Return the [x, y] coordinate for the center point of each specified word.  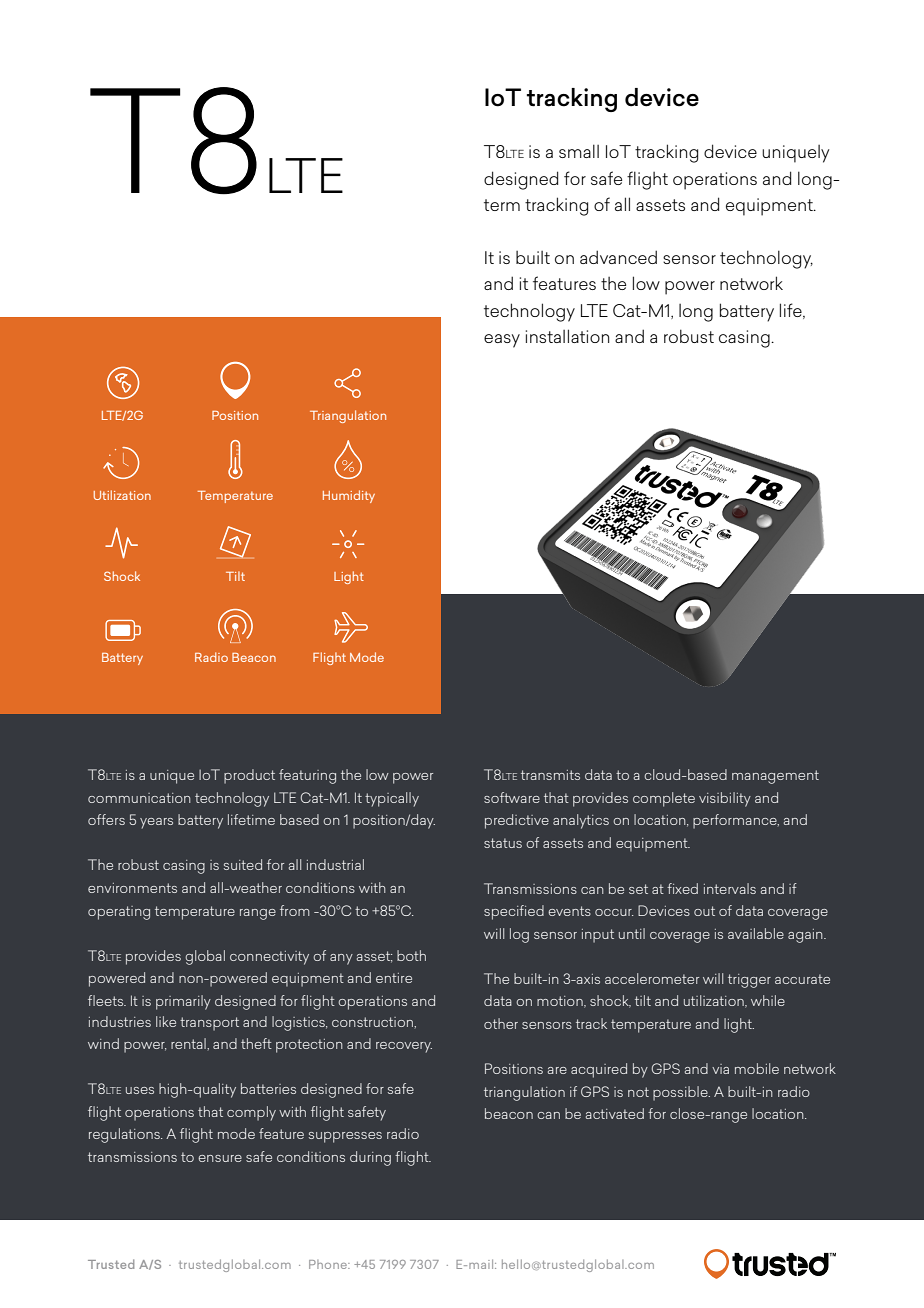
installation [567, 336]
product [249, 776]
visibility [725, 799]
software [512, 797]
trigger [749, 981]
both [411, 955]
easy [502, 341]
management [775, 777]
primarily [183, 1002]
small [579, 151]
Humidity [349, 496]
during [370, 1158]
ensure [220, 1158]
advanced [618, 257]
